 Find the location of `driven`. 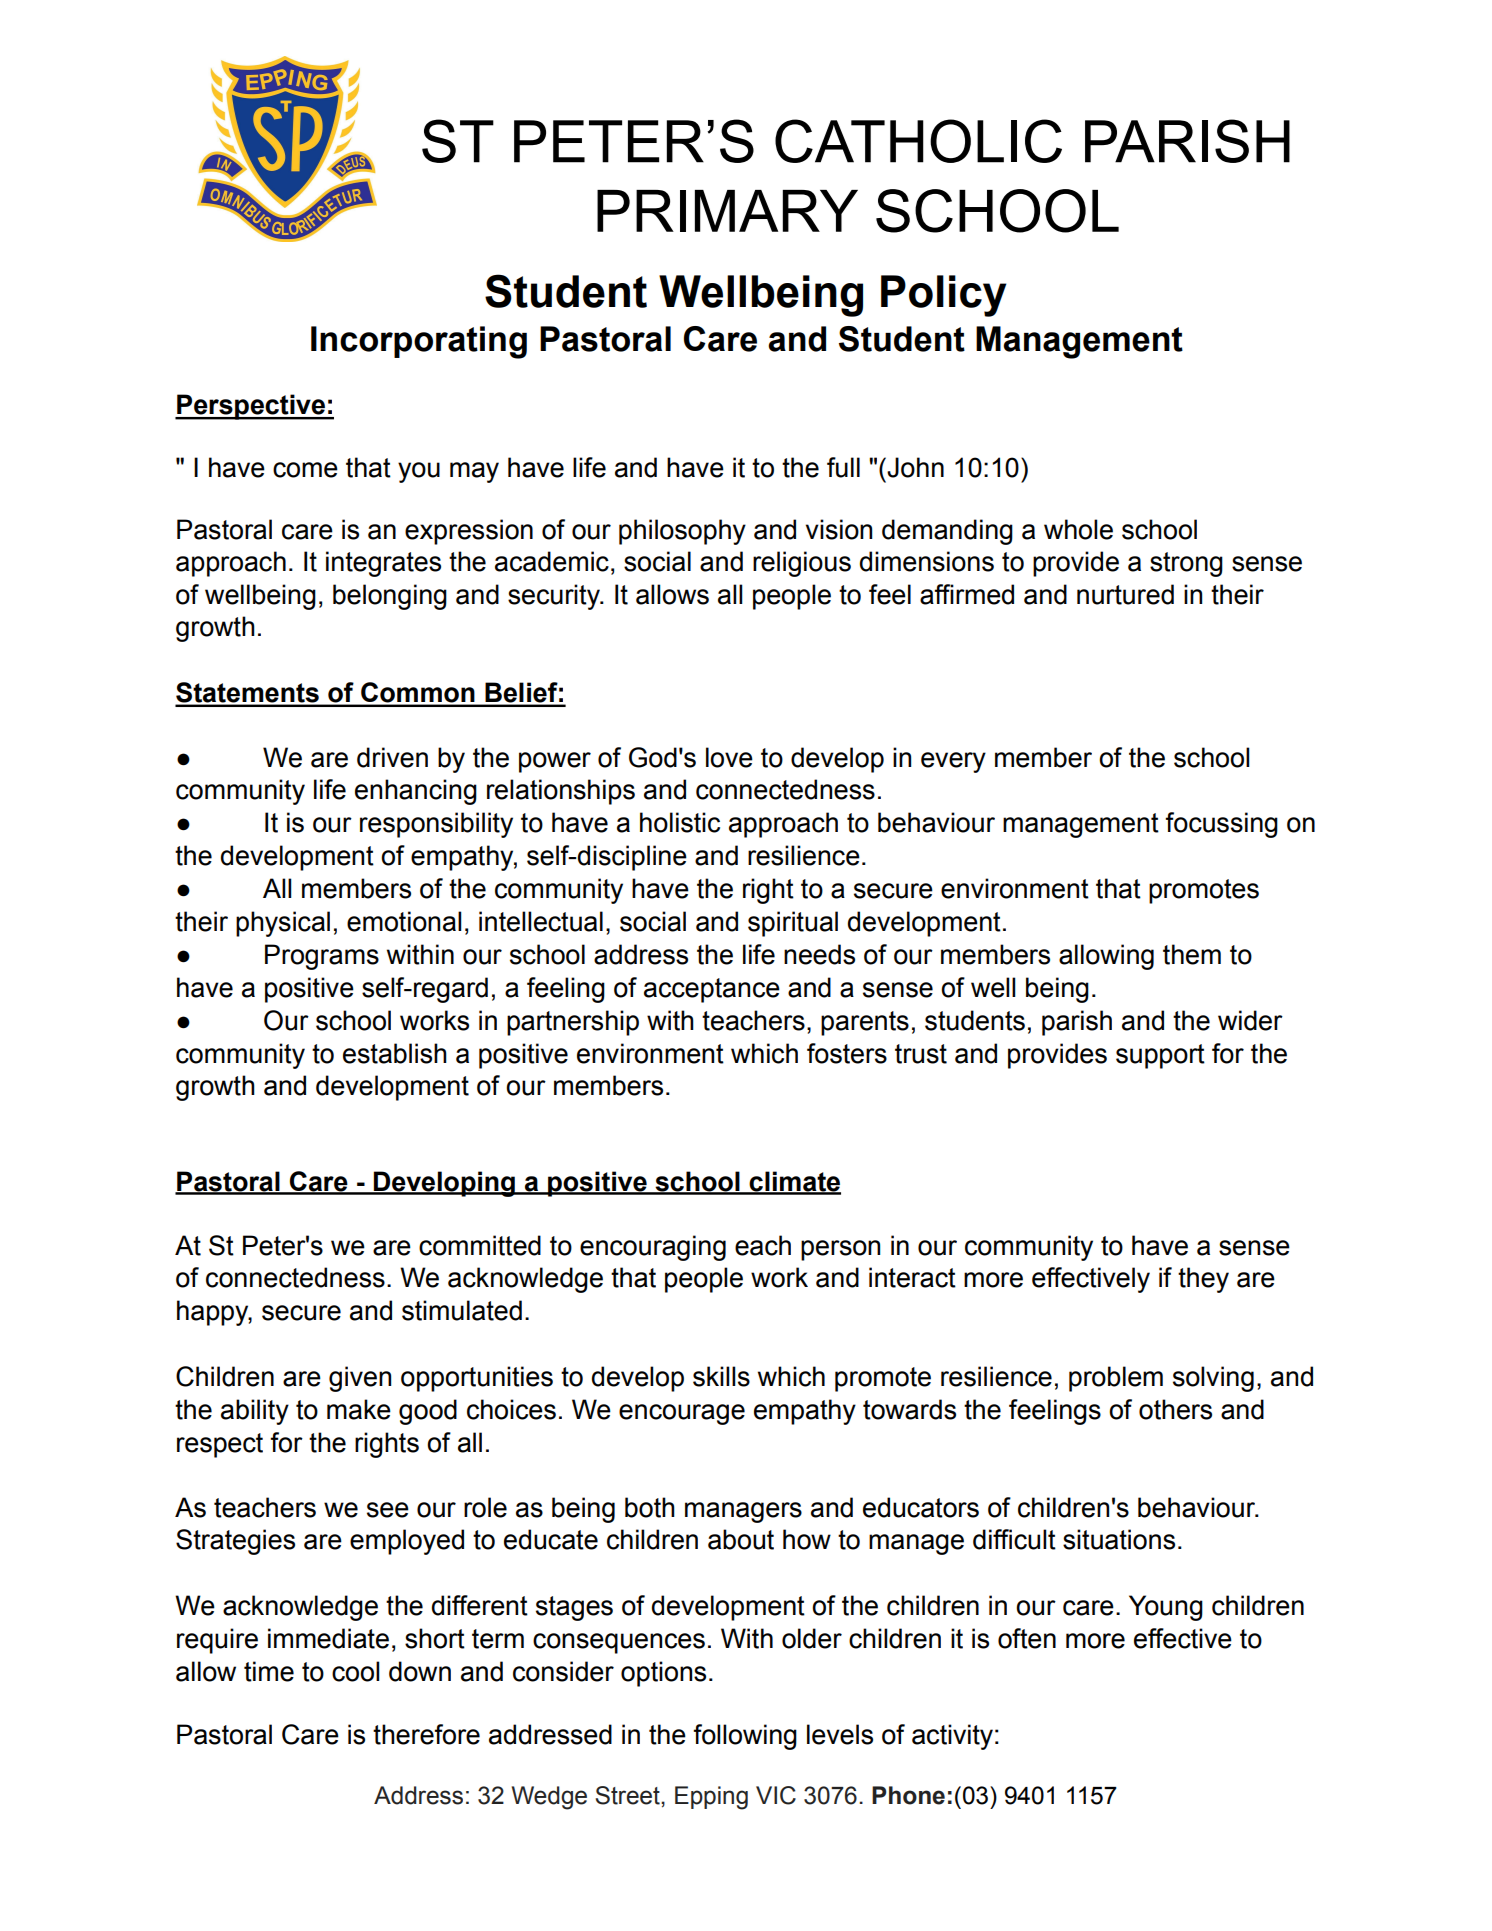

driven is located at coordinates (392, 757).
